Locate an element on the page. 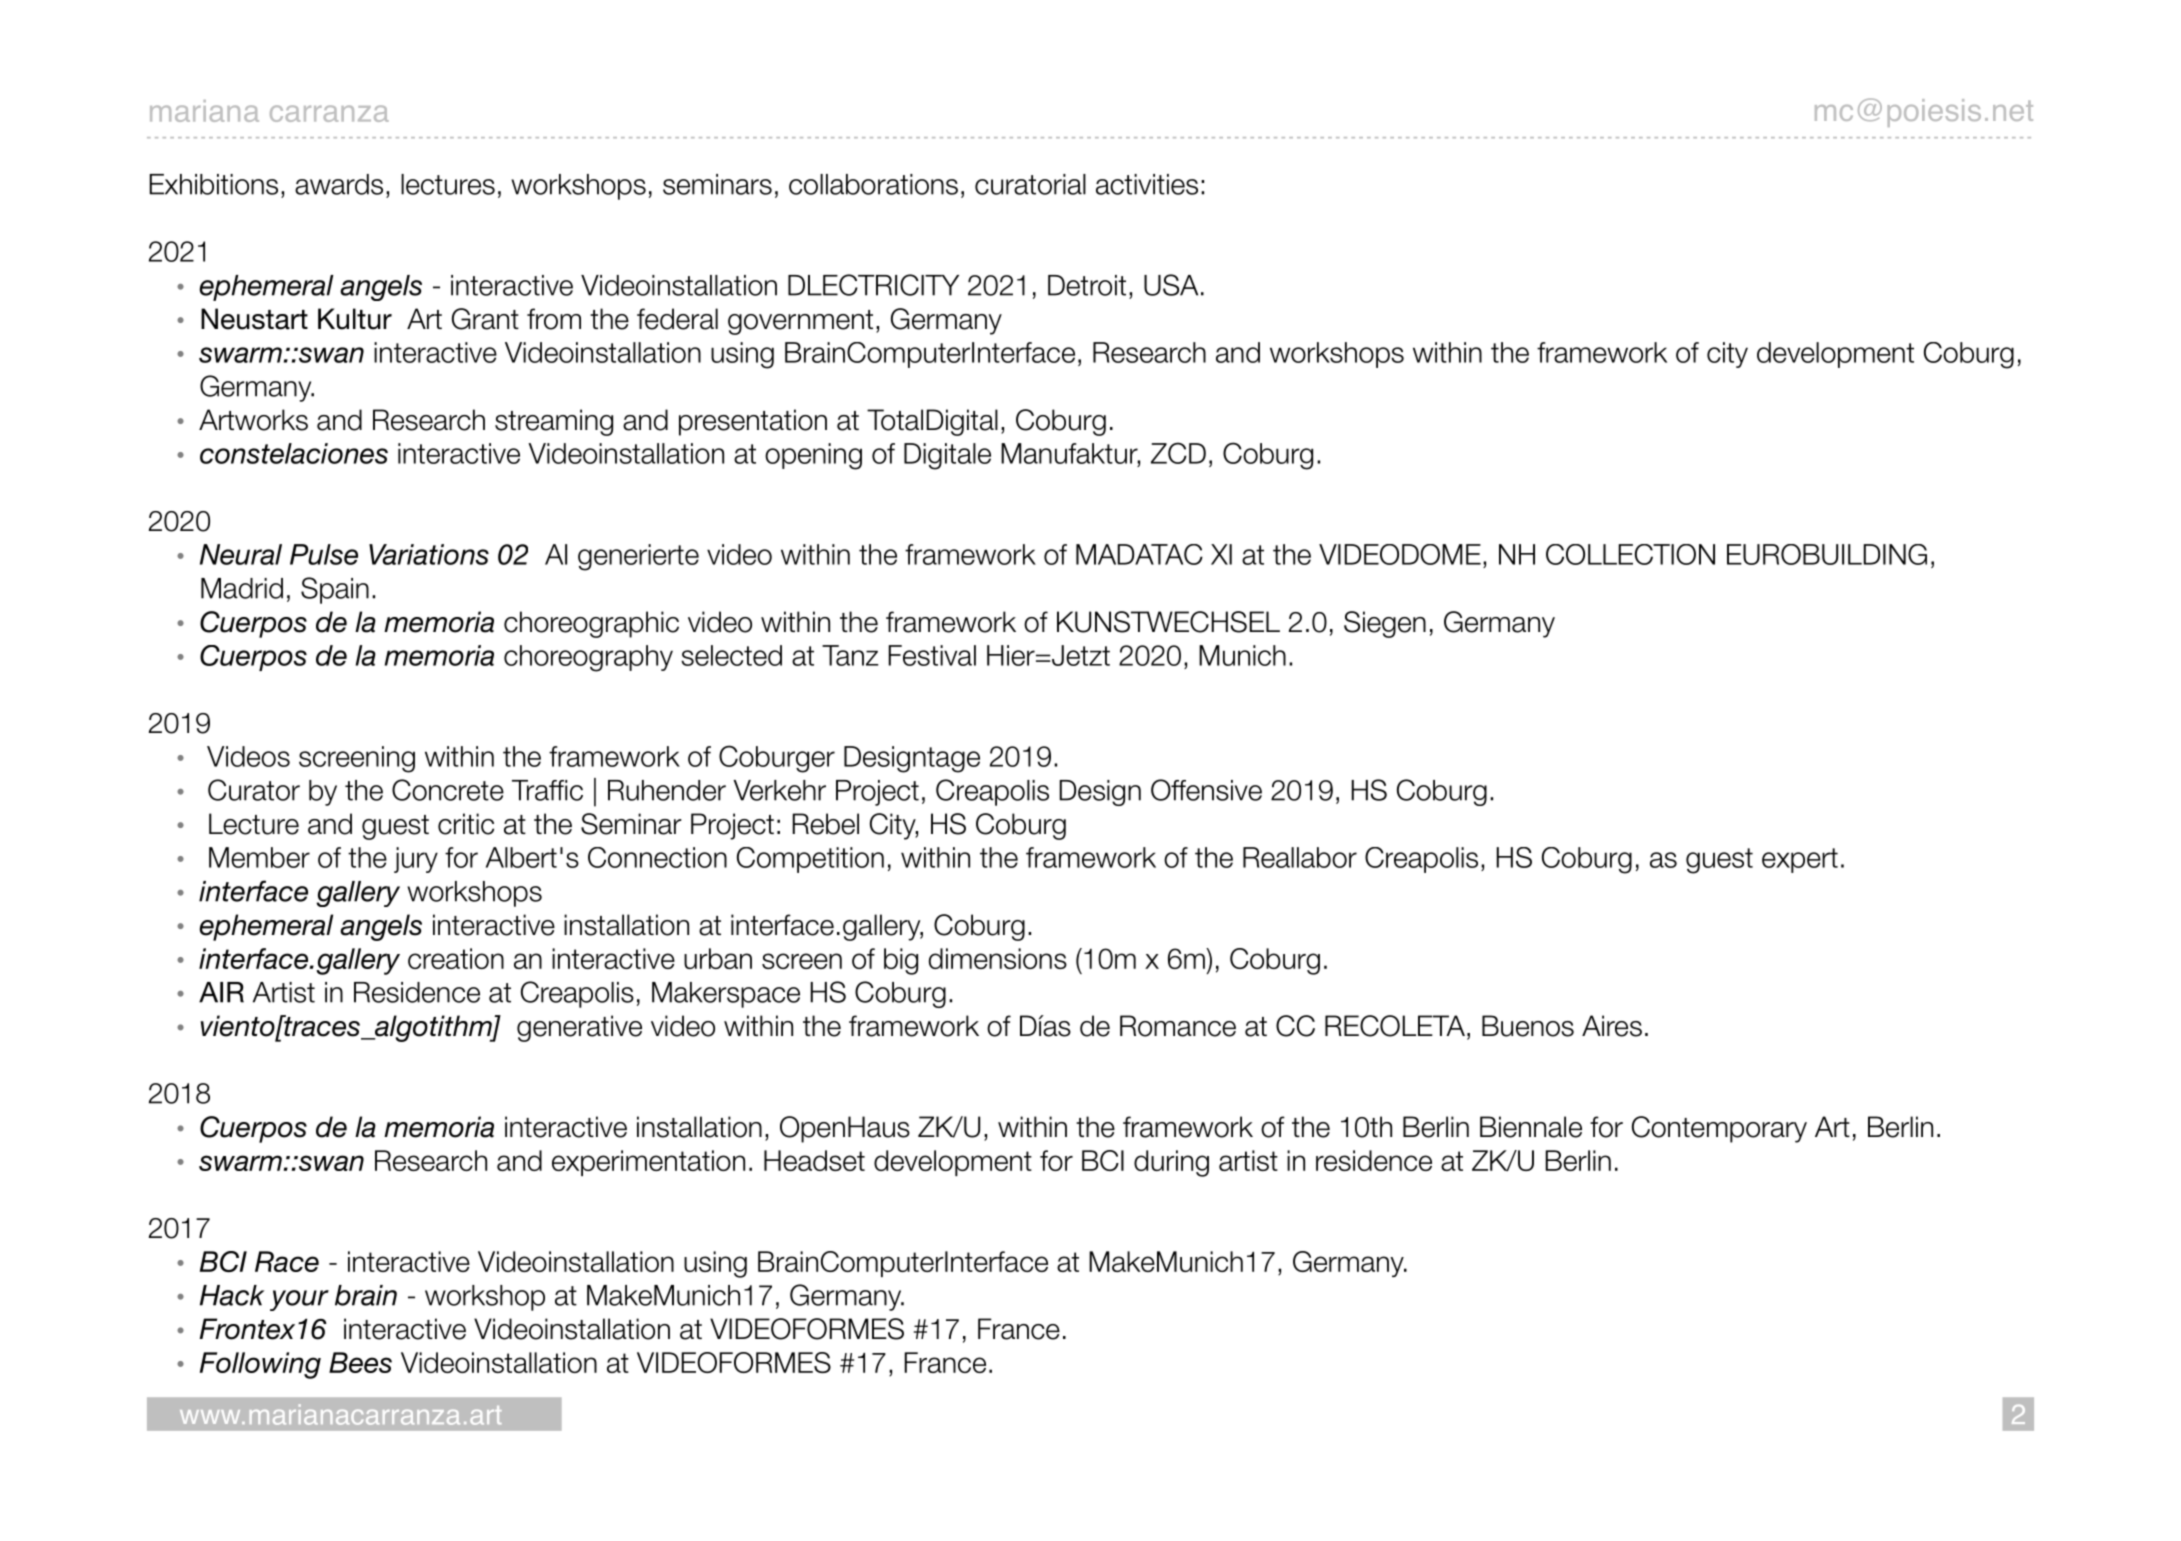 The width and height of the image is (2181, 1541). Offensive is located at coordinates (1206, 790).
